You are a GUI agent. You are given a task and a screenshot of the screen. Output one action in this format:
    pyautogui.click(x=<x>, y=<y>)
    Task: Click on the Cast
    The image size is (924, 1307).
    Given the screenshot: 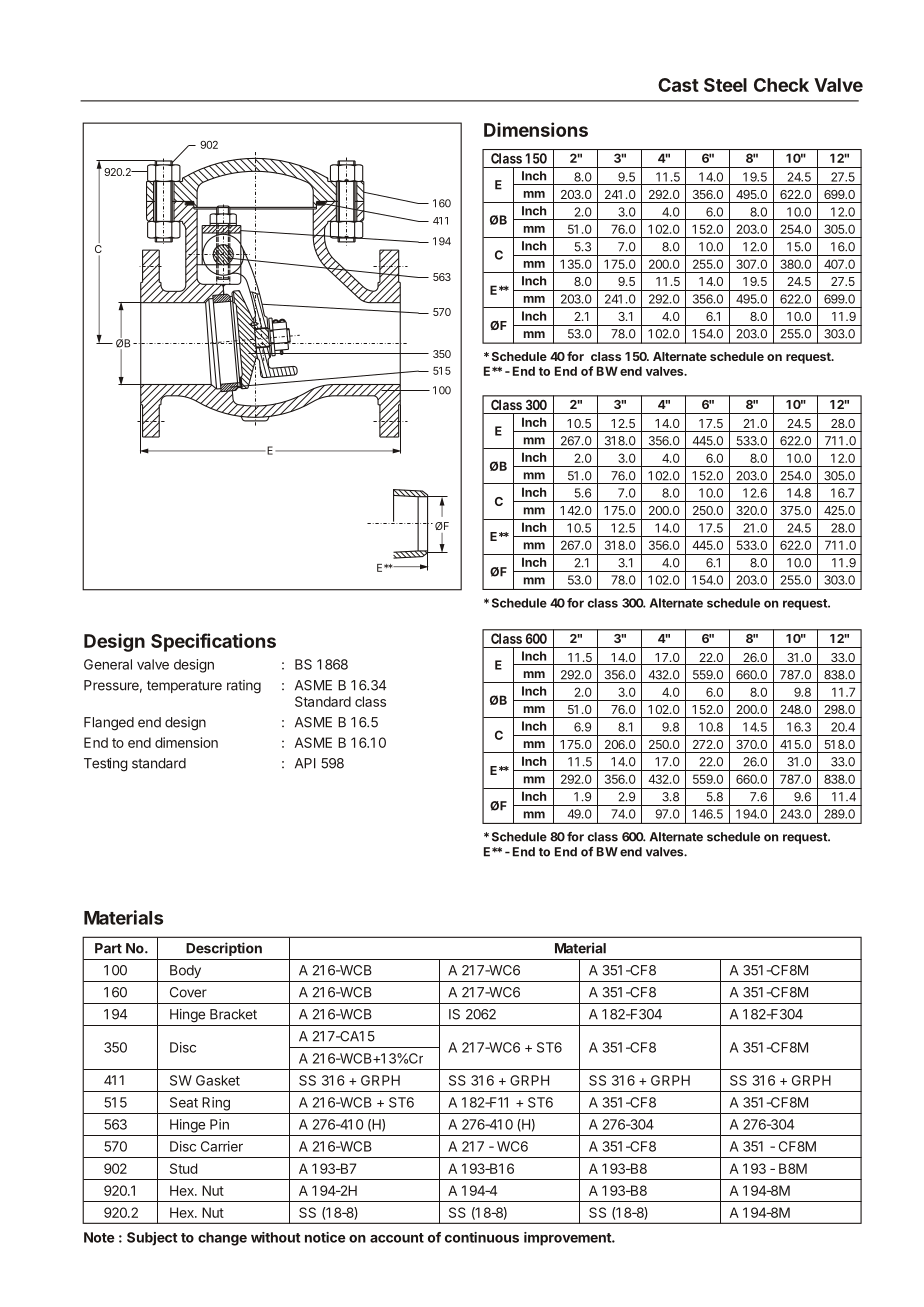 What is the action you would take?
    pyautogui.click(x=678, y=85)
